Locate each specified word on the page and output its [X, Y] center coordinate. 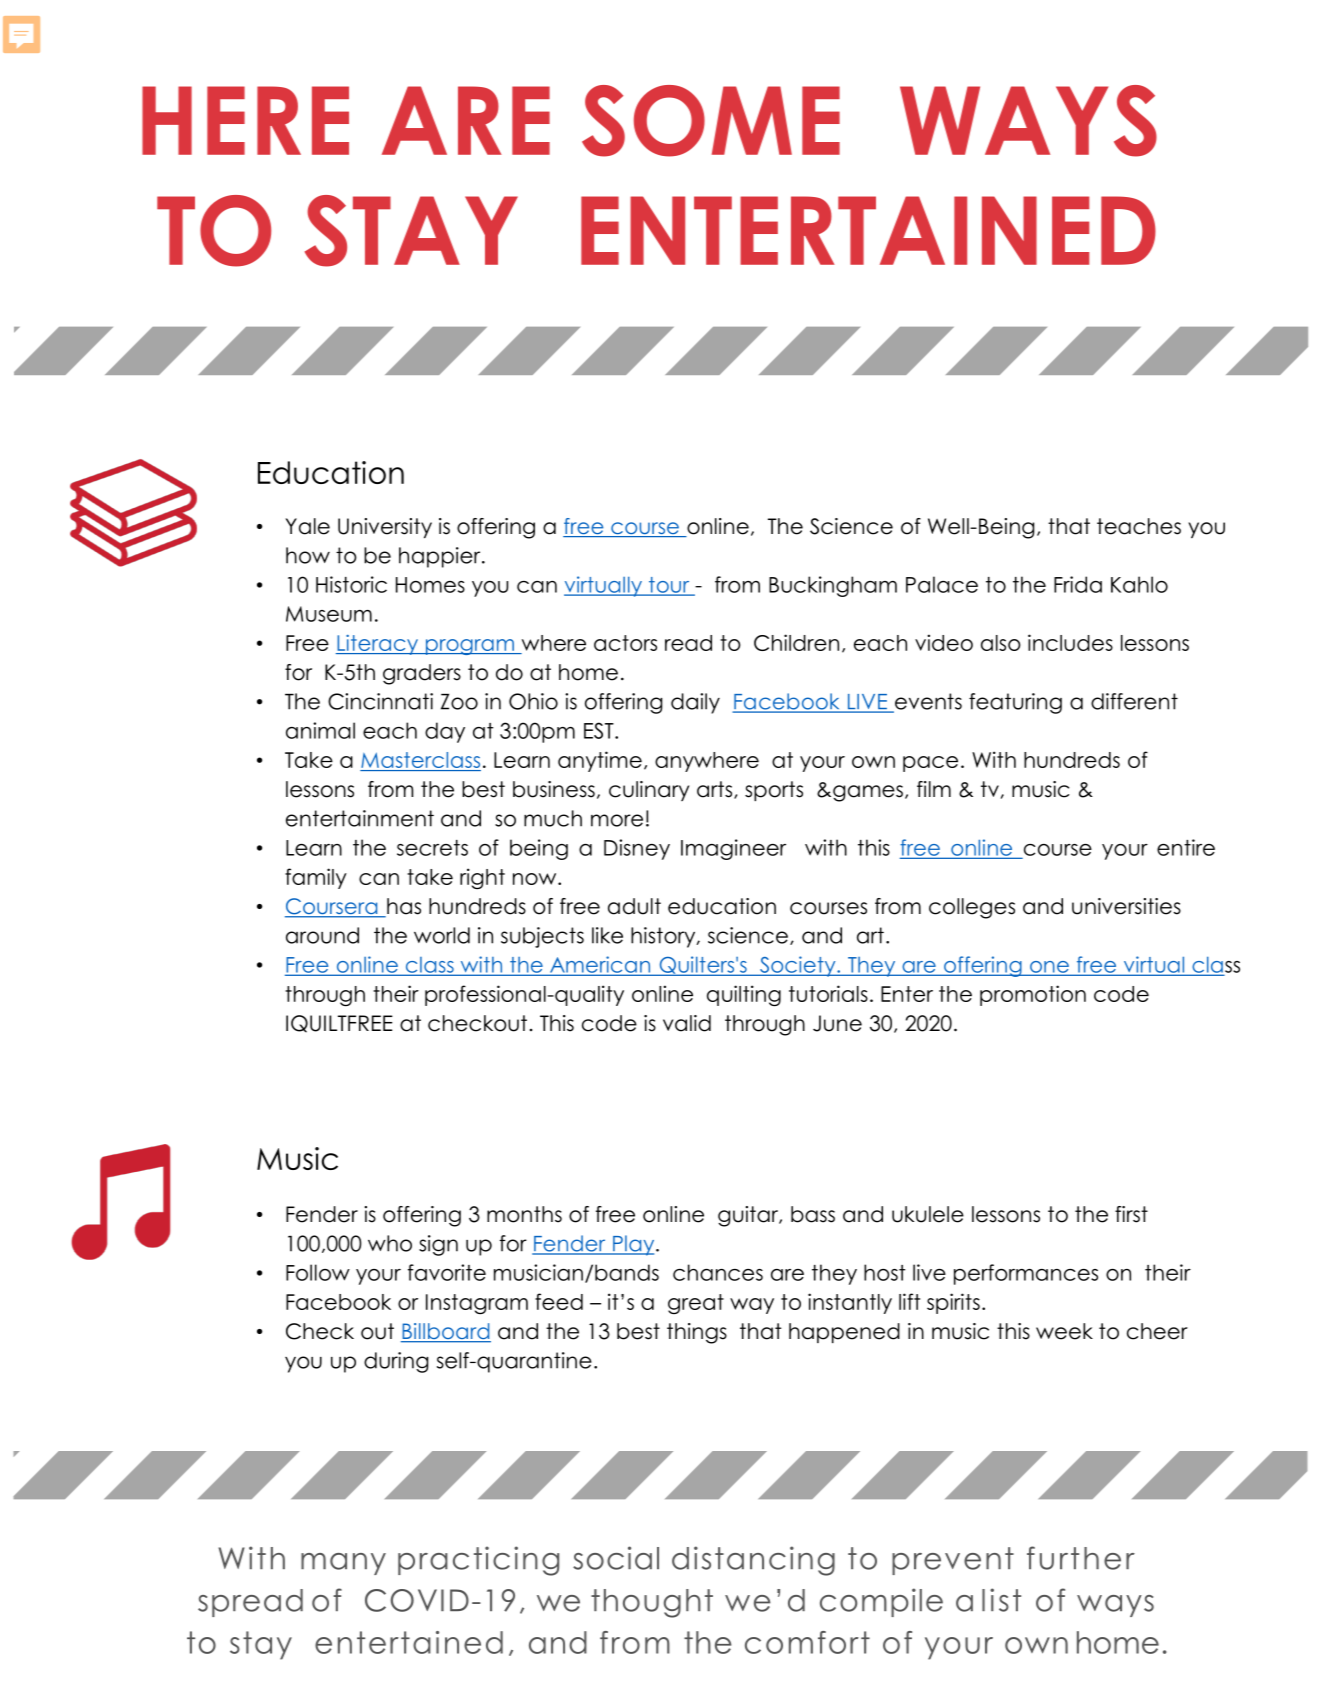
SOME [711, 121]
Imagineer [733, 849]
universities [1126, 906]
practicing [478, 1561]
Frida [1078, 584]
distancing [753, 1561]
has [403, 907]
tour [669, 586]
